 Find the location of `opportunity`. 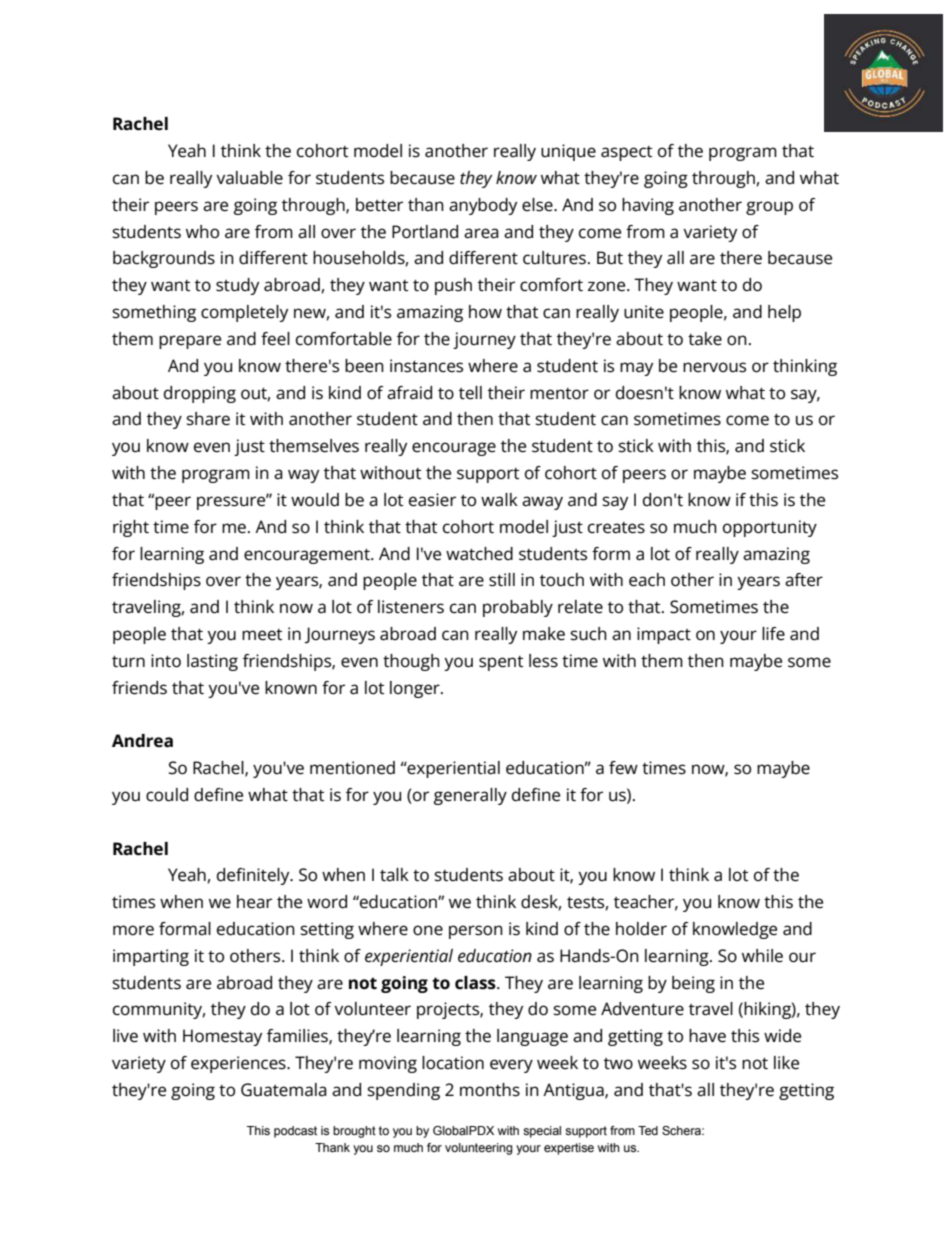

opportunity is located at coordinates (770, 528).
